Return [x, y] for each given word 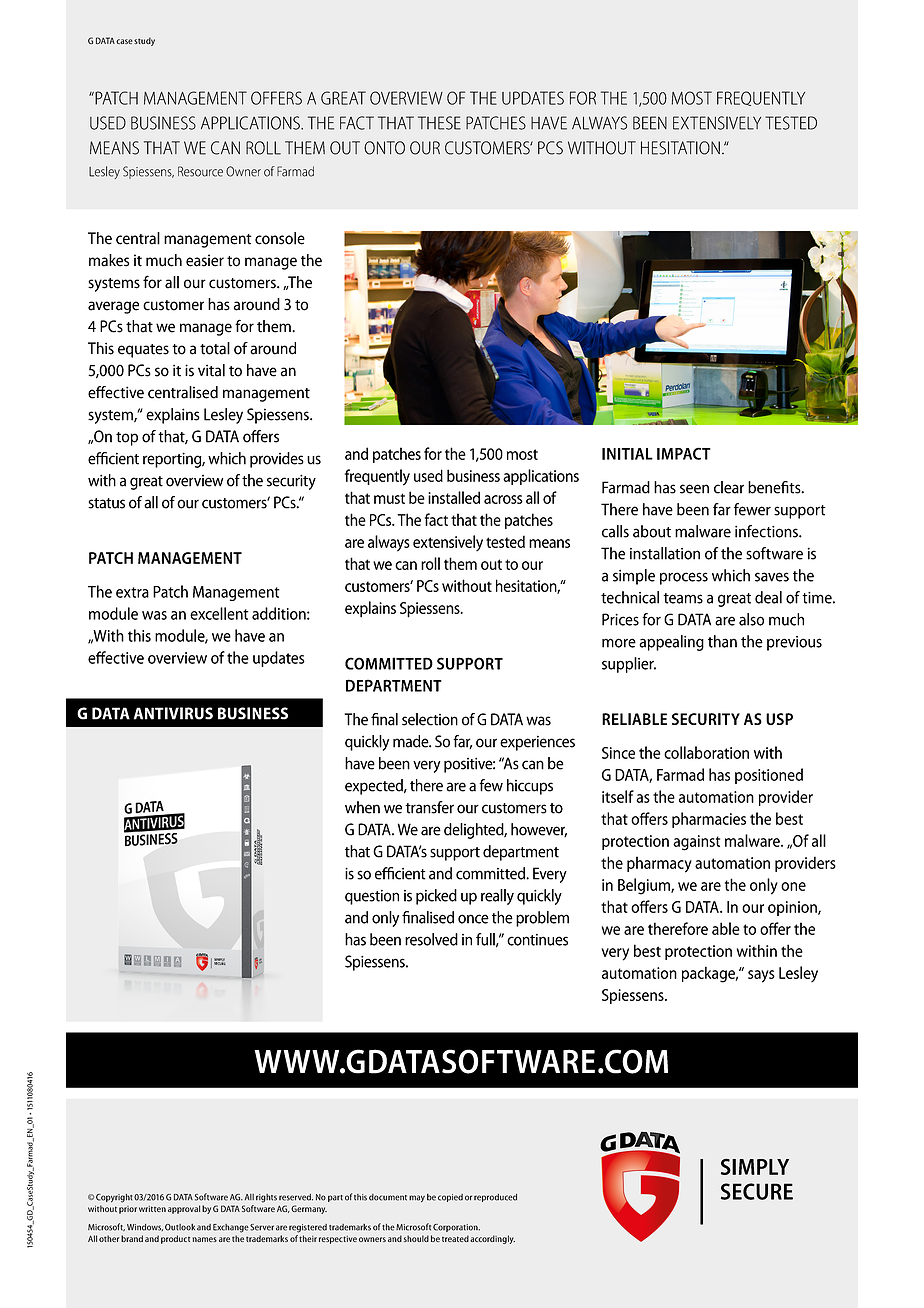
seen [694, 489]
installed [454, 497]
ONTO [384, 148]
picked [436, 897]
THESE [439, 123]
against [696, 843]
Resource [200, 171]
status [106, 503]
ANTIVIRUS [173, 713]
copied [450, 1198]
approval [184, 1209]
